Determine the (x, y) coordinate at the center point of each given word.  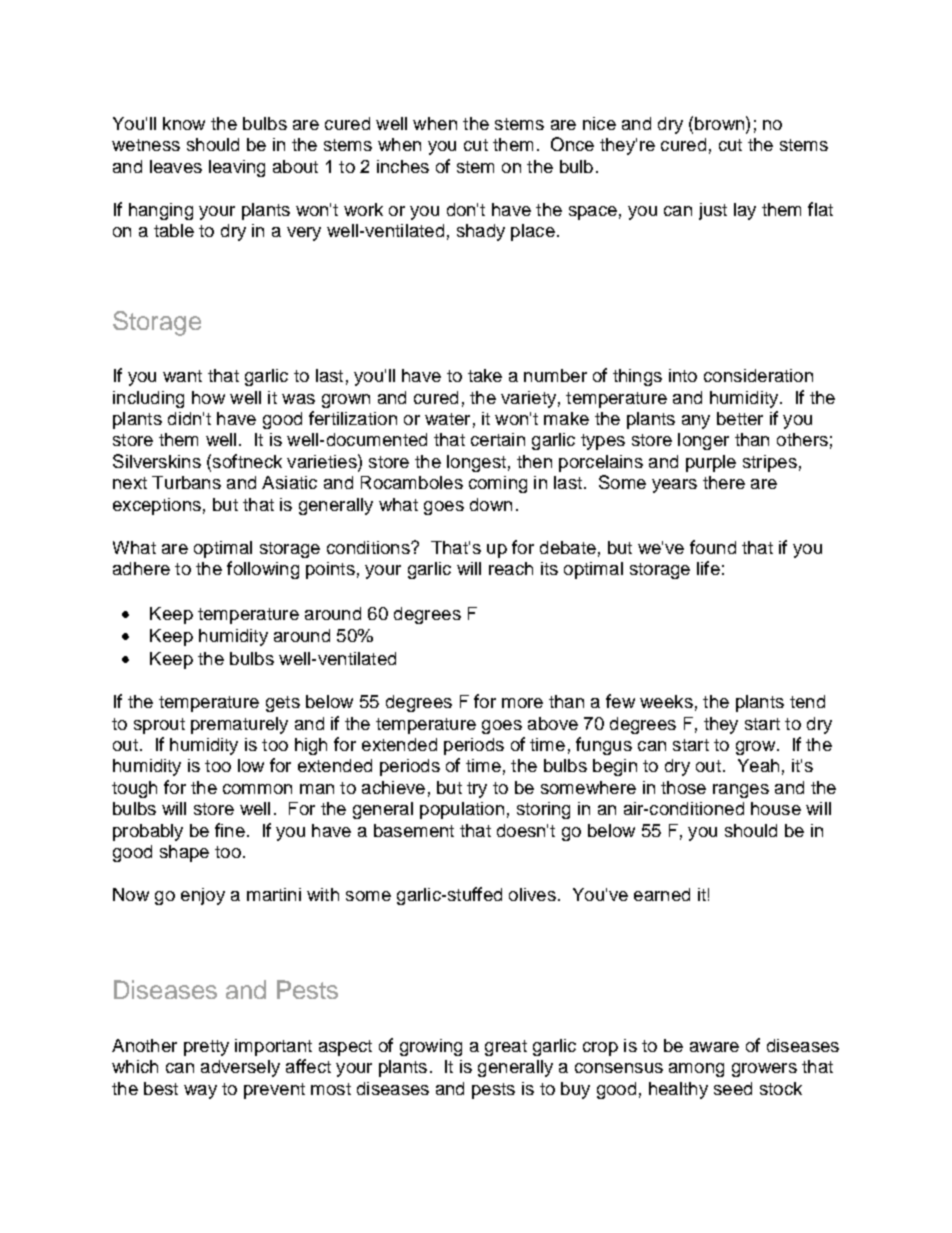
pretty (206, 1048)
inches (403, 166)
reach (511, 568)
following (263, 570)
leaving (237, 168)
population (462, 810)
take (485, 375)
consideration (758, 375)
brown (721, 123)
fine (230, 830)
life (708, 568)
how (208, 397)
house (776, 808)
